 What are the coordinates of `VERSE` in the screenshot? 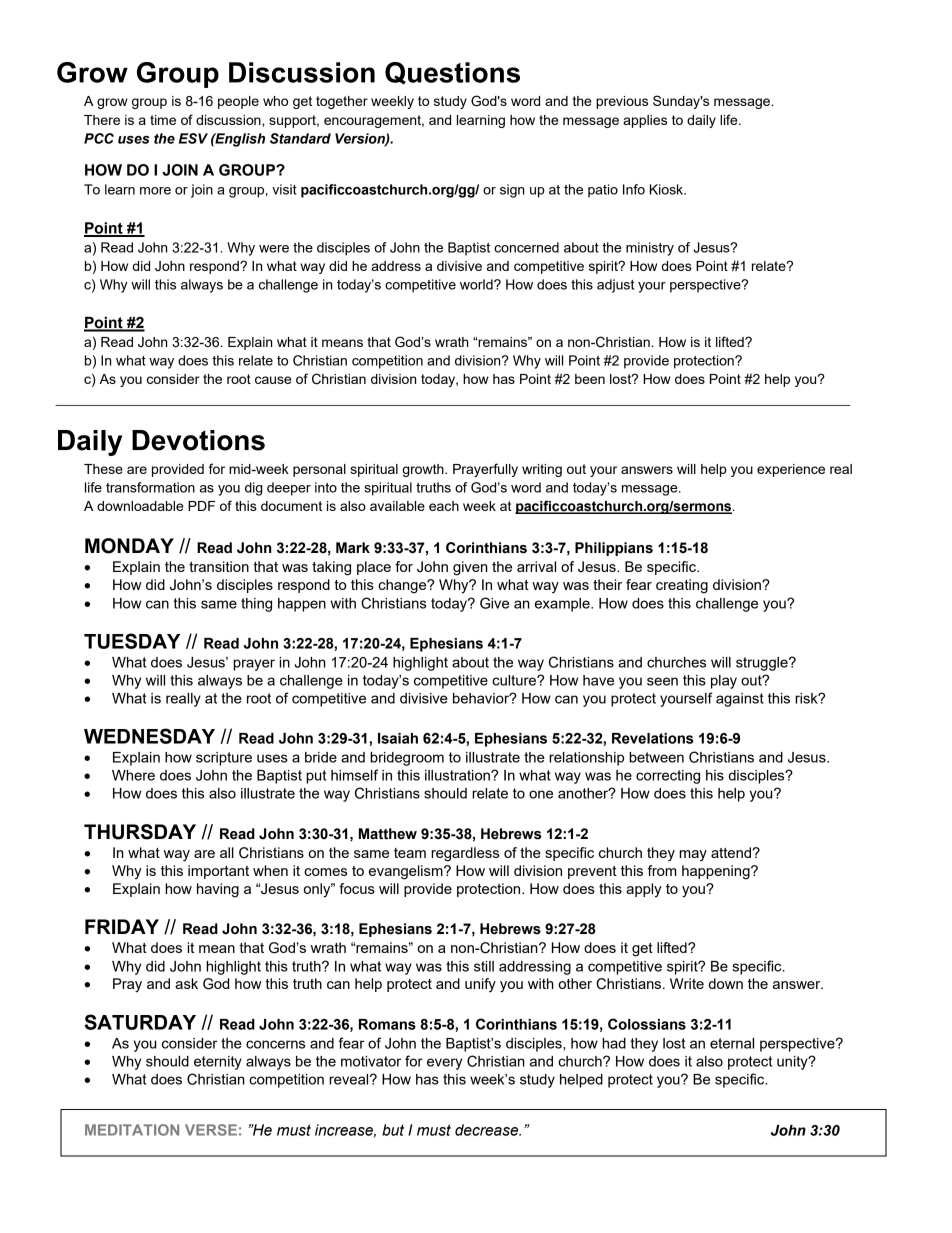 It's located at (211, 1130).
